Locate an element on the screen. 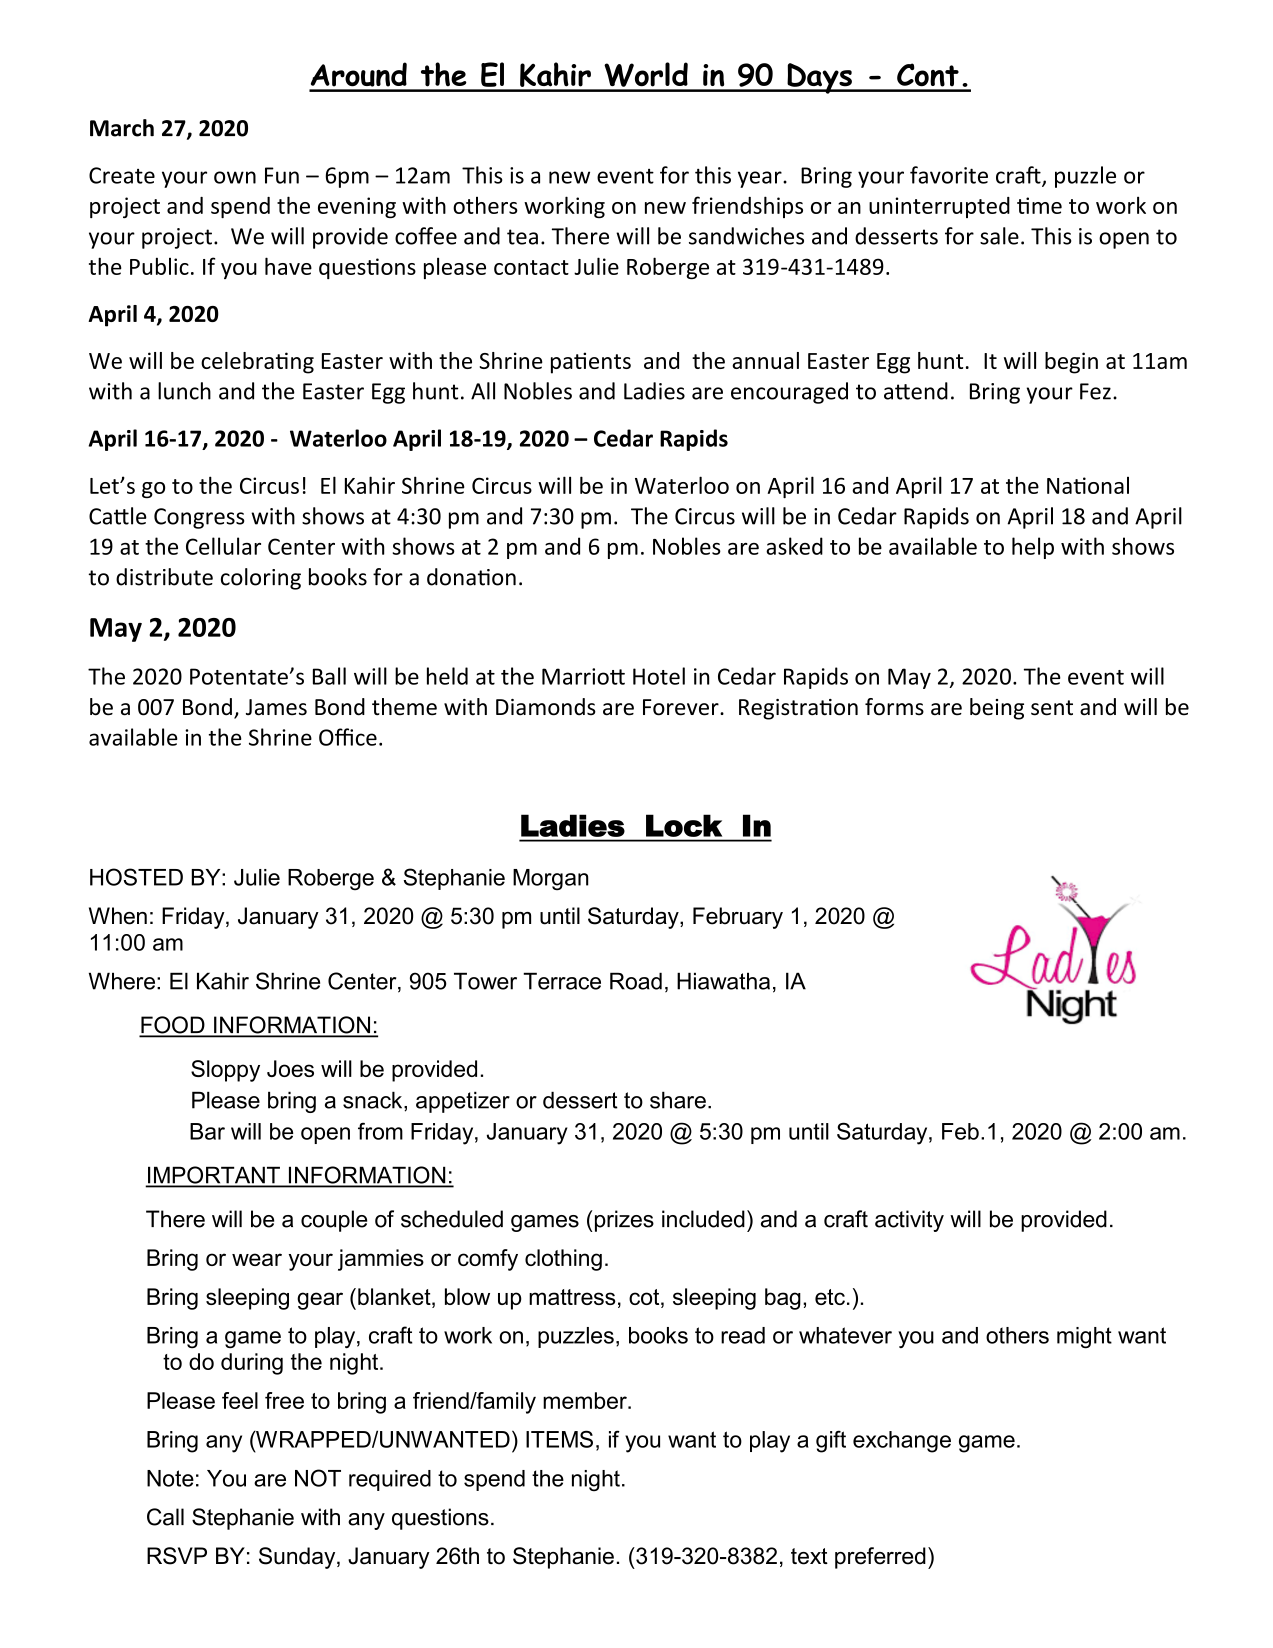  ITEMS is located at coordinates (559, 1439).
